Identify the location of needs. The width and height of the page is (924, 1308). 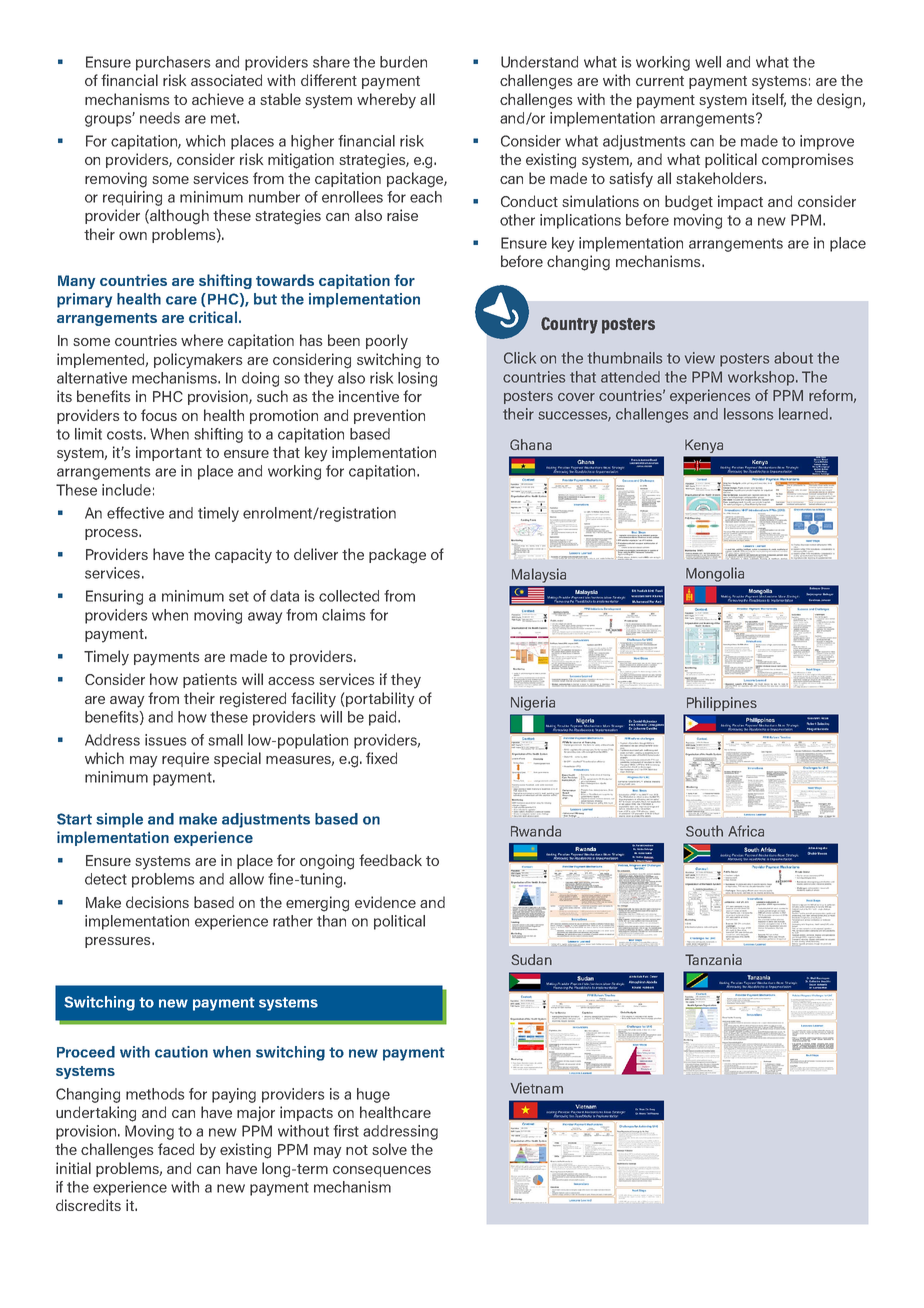
(160, 118).
